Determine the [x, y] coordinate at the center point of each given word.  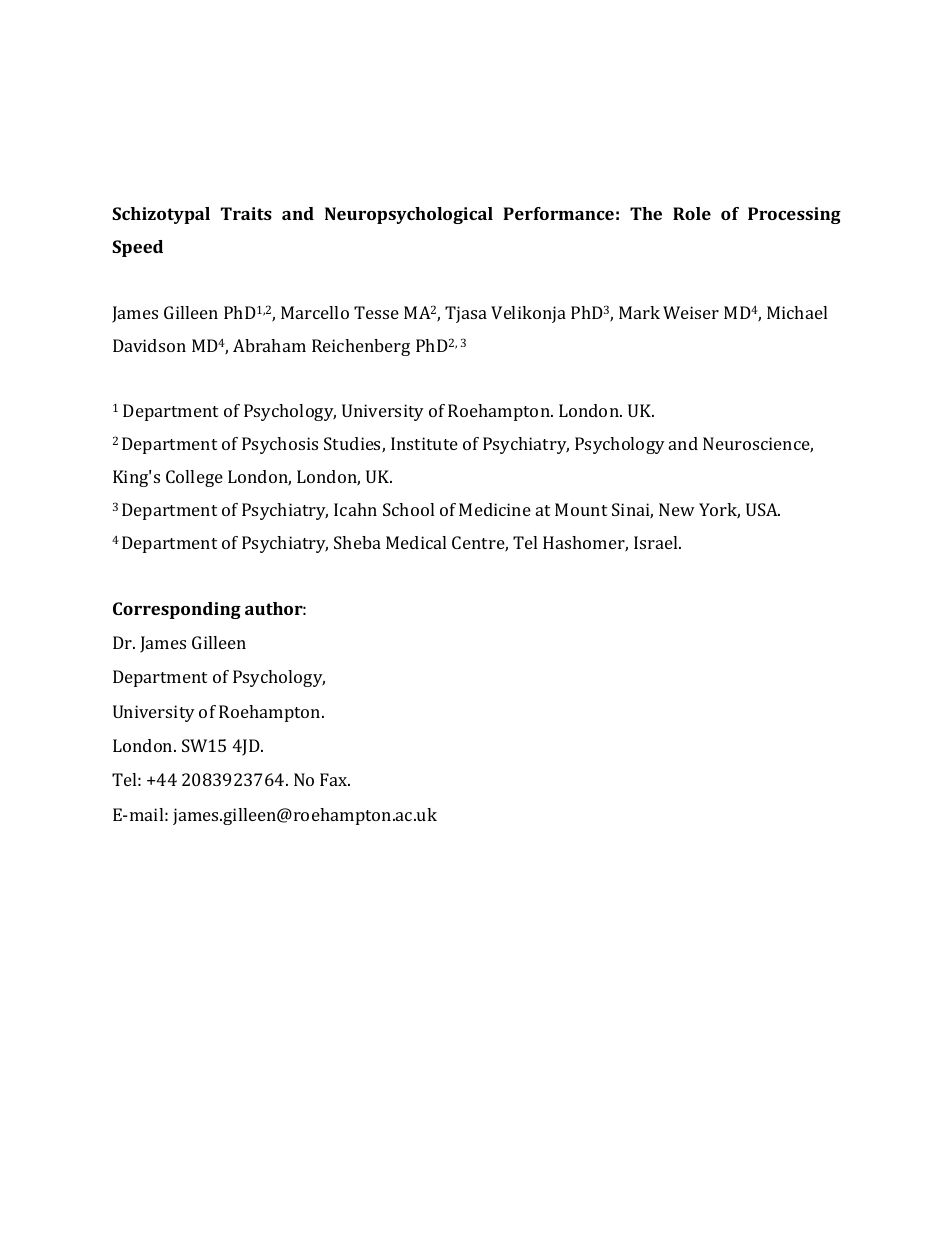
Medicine [495, 509]
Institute [424, 443]
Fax [335, 779]
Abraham [269, 345]
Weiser [691, 312]
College [194, 478]
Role [692, 213]
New [677, 509]
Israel [657, 542]
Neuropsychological [409, 215]
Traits [246, 213]
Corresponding [177, 610]
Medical [416, 542]
